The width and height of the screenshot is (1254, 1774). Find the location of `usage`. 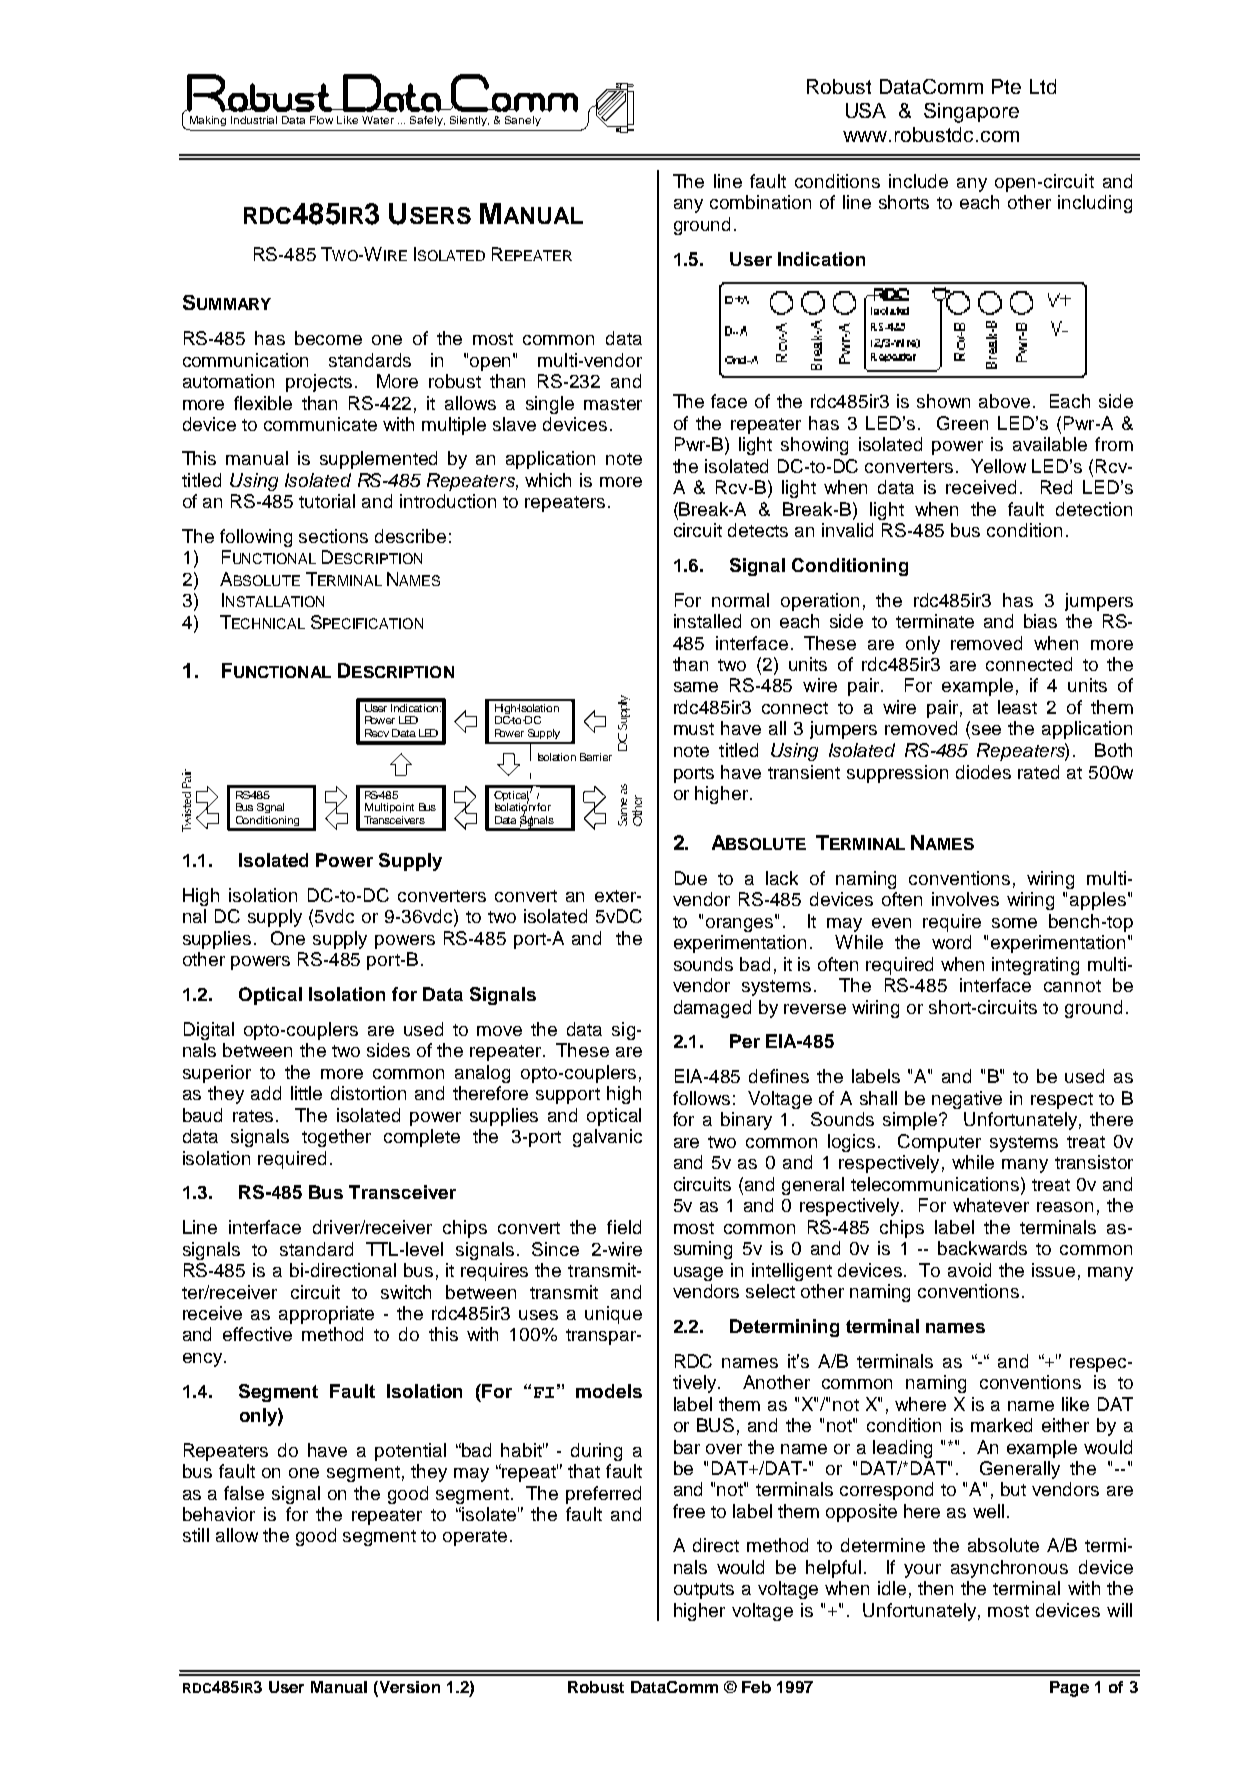

usage is located at coordinates (698, 1274).
